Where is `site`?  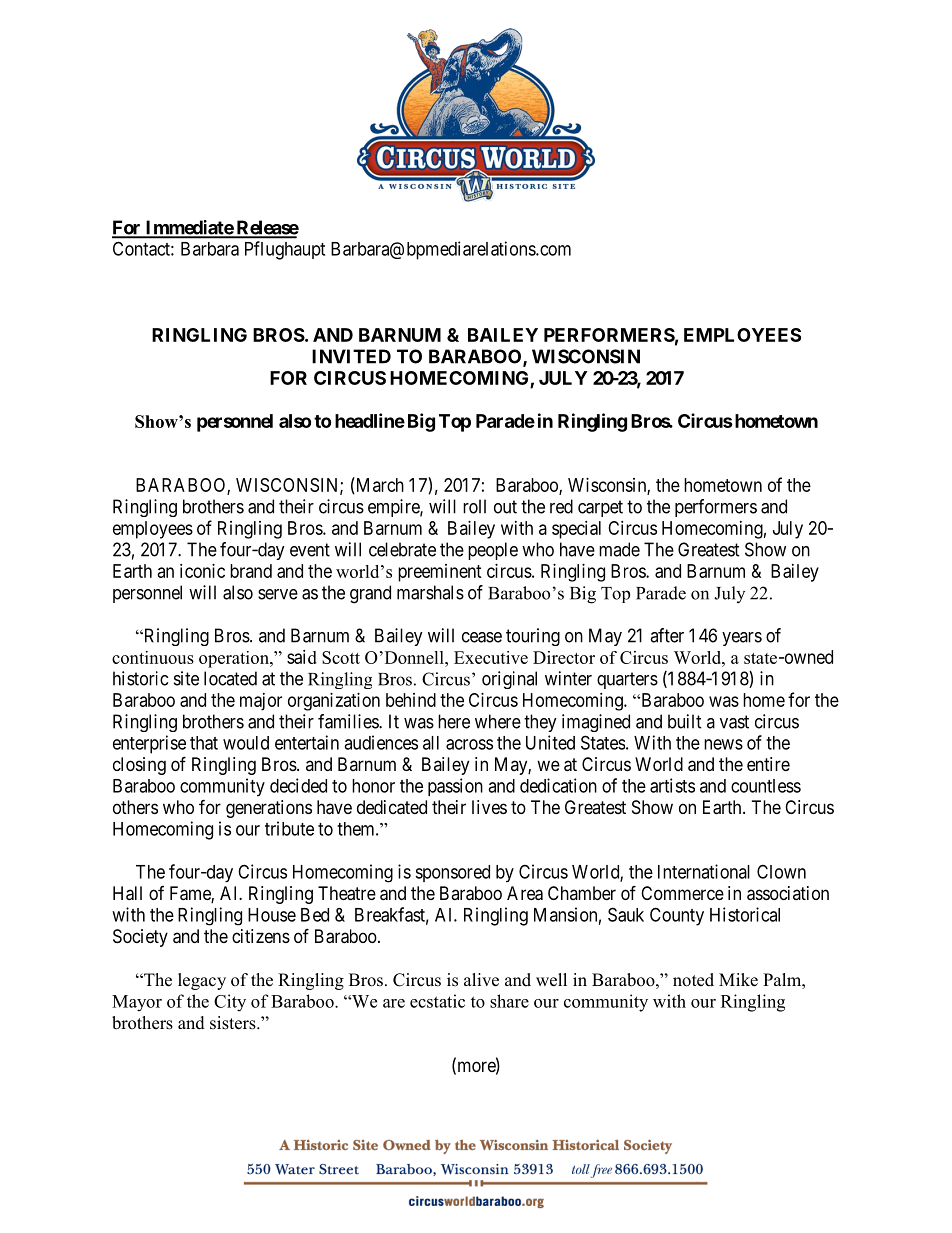 site is located at coordinates (186, 678).
